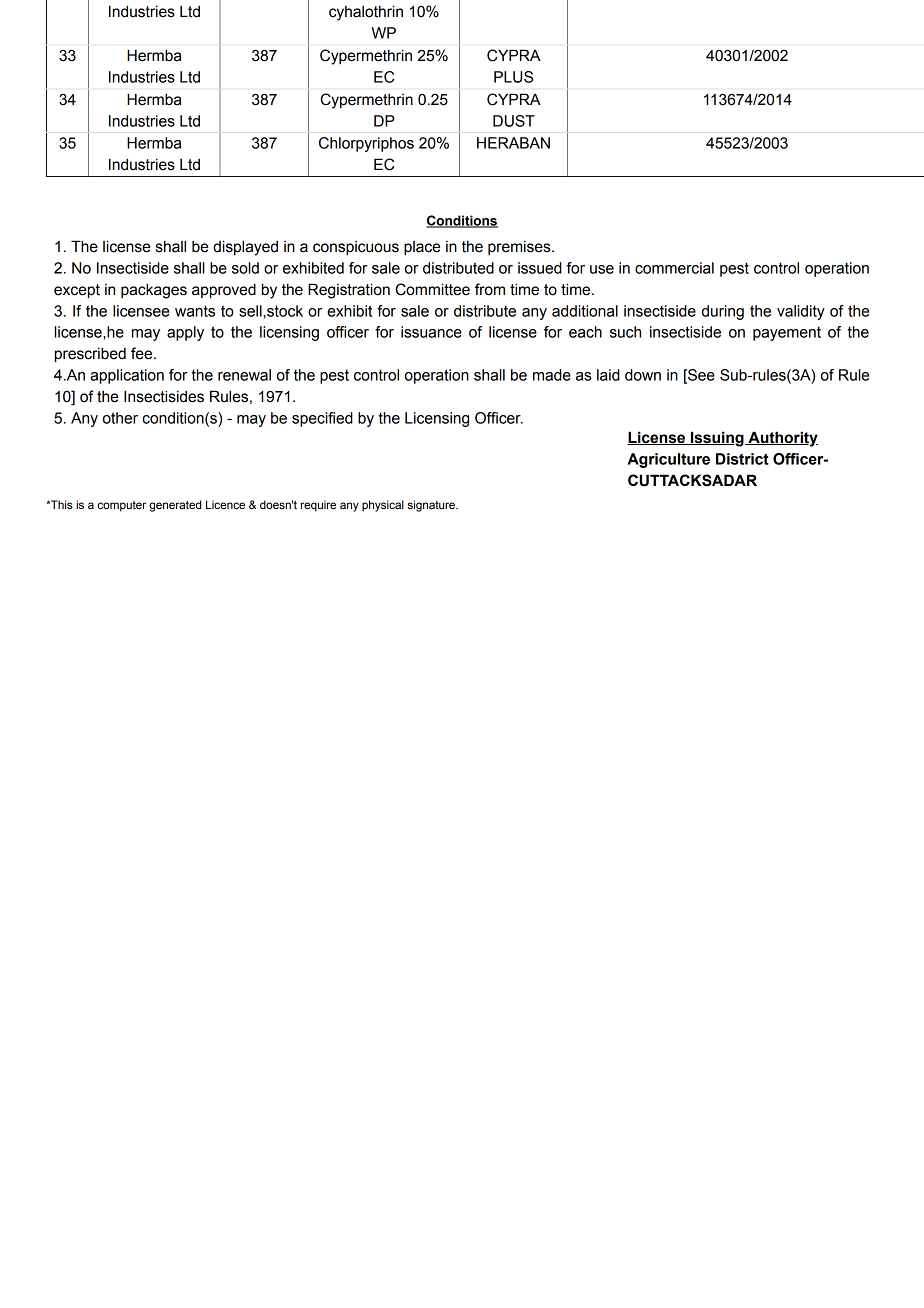 This screenshot has width=924, height=1308. What do you see at coordinates (422, 248) in the screenshot?
I see `place` at bounding box center [422, 248].
